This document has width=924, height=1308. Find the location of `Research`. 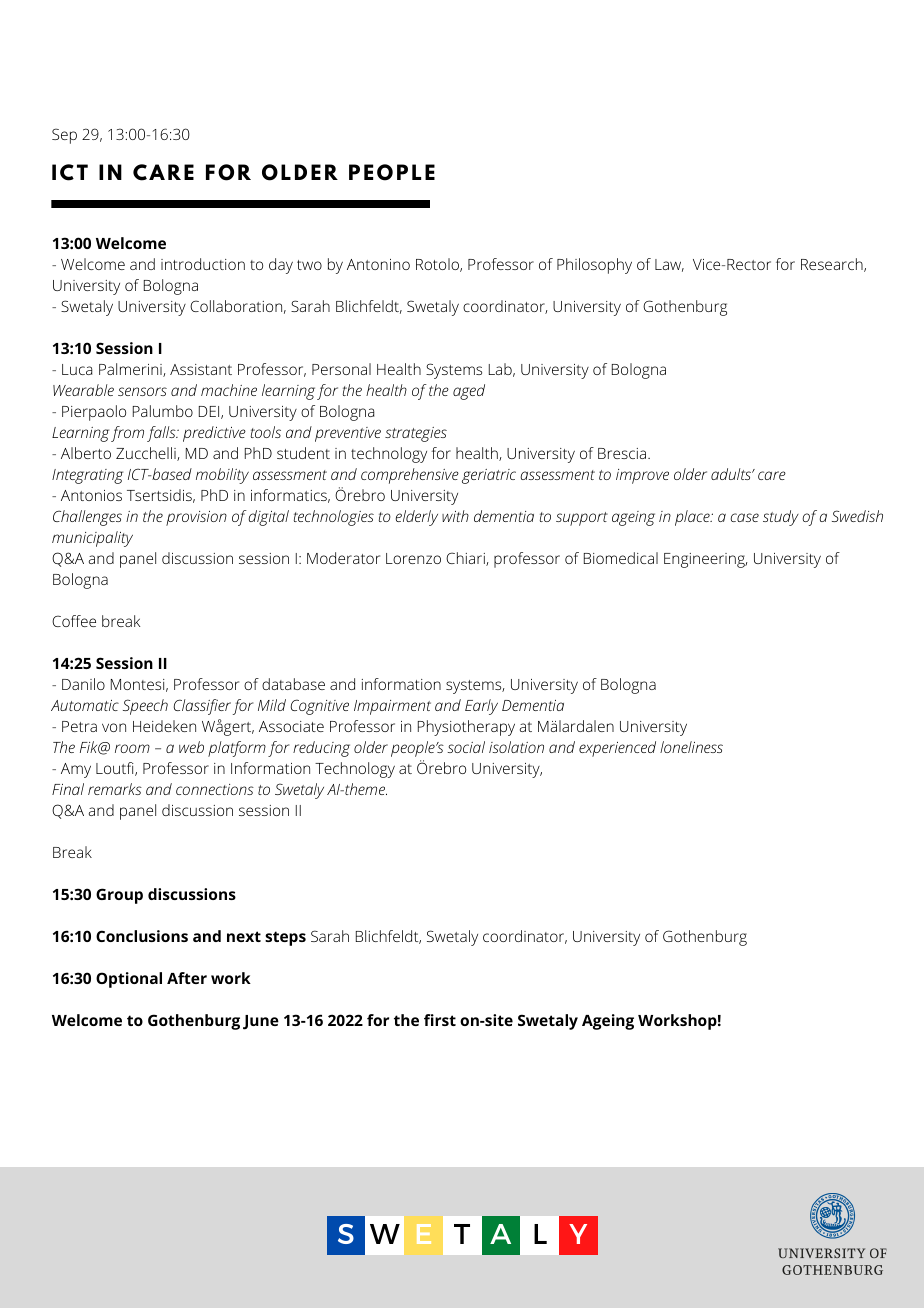

Research is located at coordinates (833, 265).
